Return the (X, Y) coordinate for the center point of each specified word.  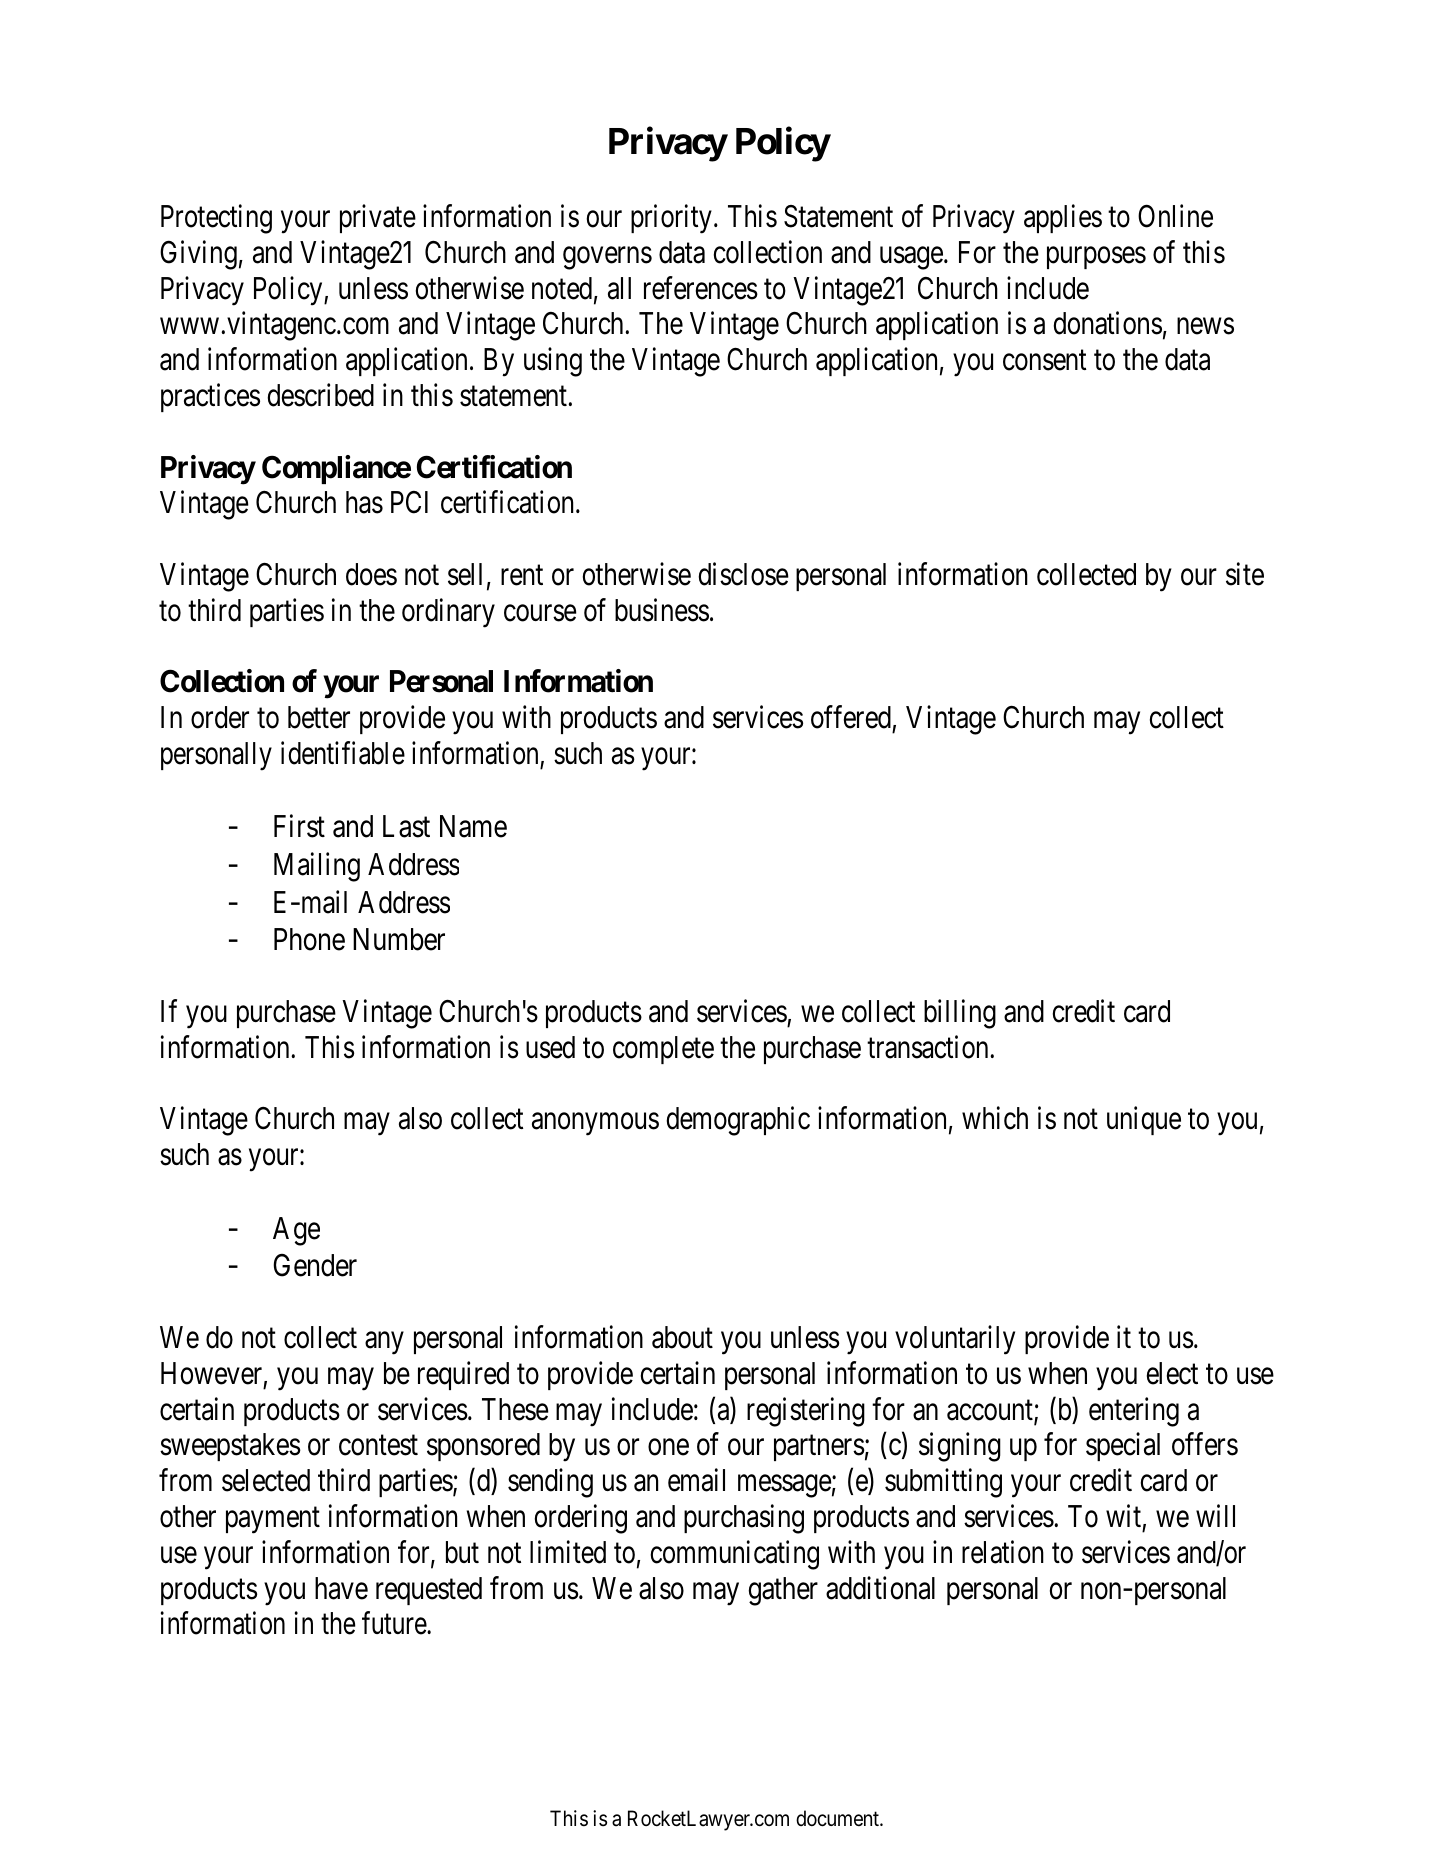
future (395, 1623)
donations (1107, 323)
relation (1003, 1552)
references (701, 288)
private (378, 218)
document (838, 1818)
